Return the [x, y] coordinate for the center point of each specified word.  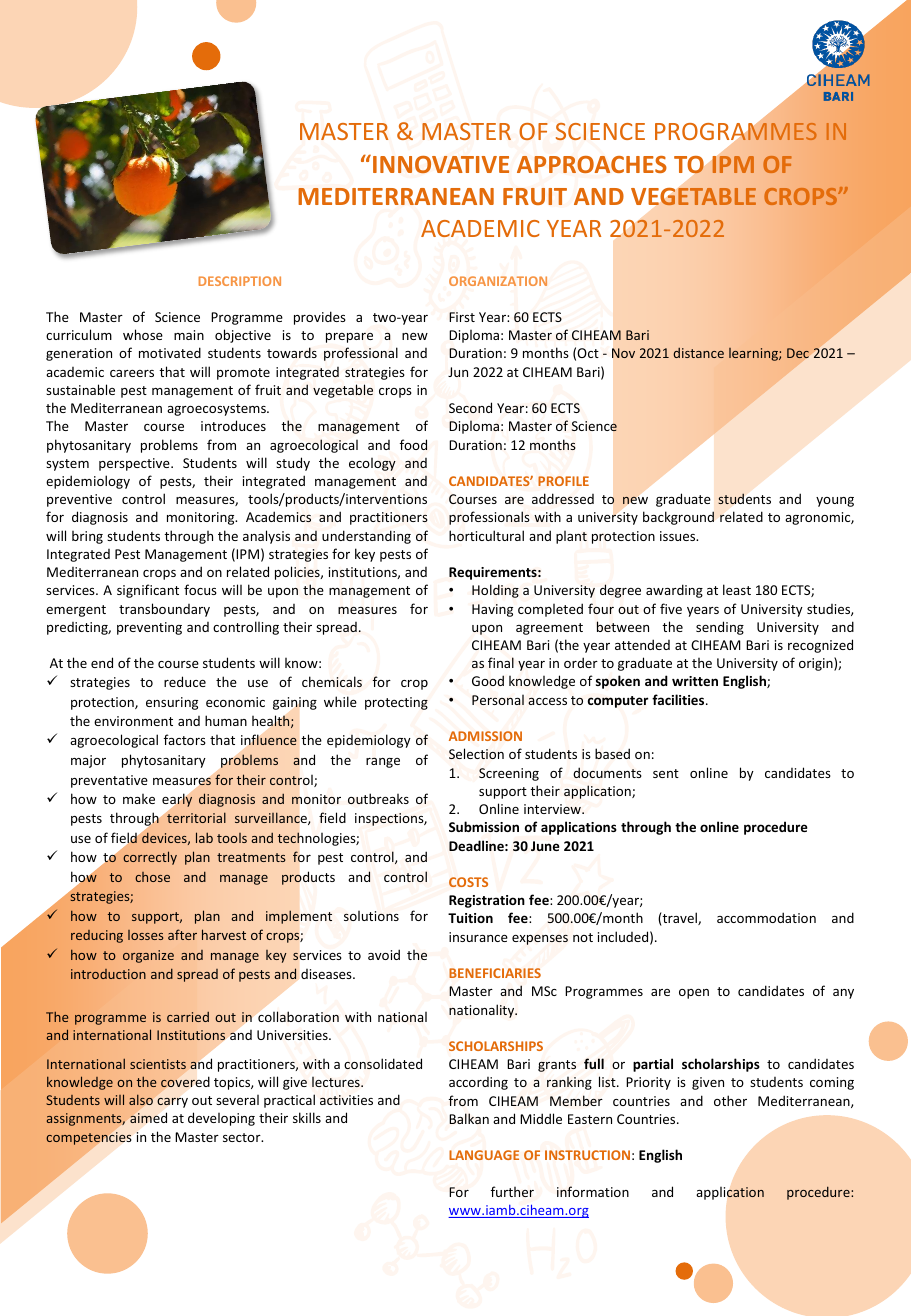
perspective [135, 464]
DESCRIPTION [240, 281]
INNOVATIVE [441, 164]
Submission [484, 826]
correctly [150, 858]
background [678, 518]
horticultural [486, 535]
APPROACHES [592, 164]
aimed [148, 1118]
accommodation [766, 917]
